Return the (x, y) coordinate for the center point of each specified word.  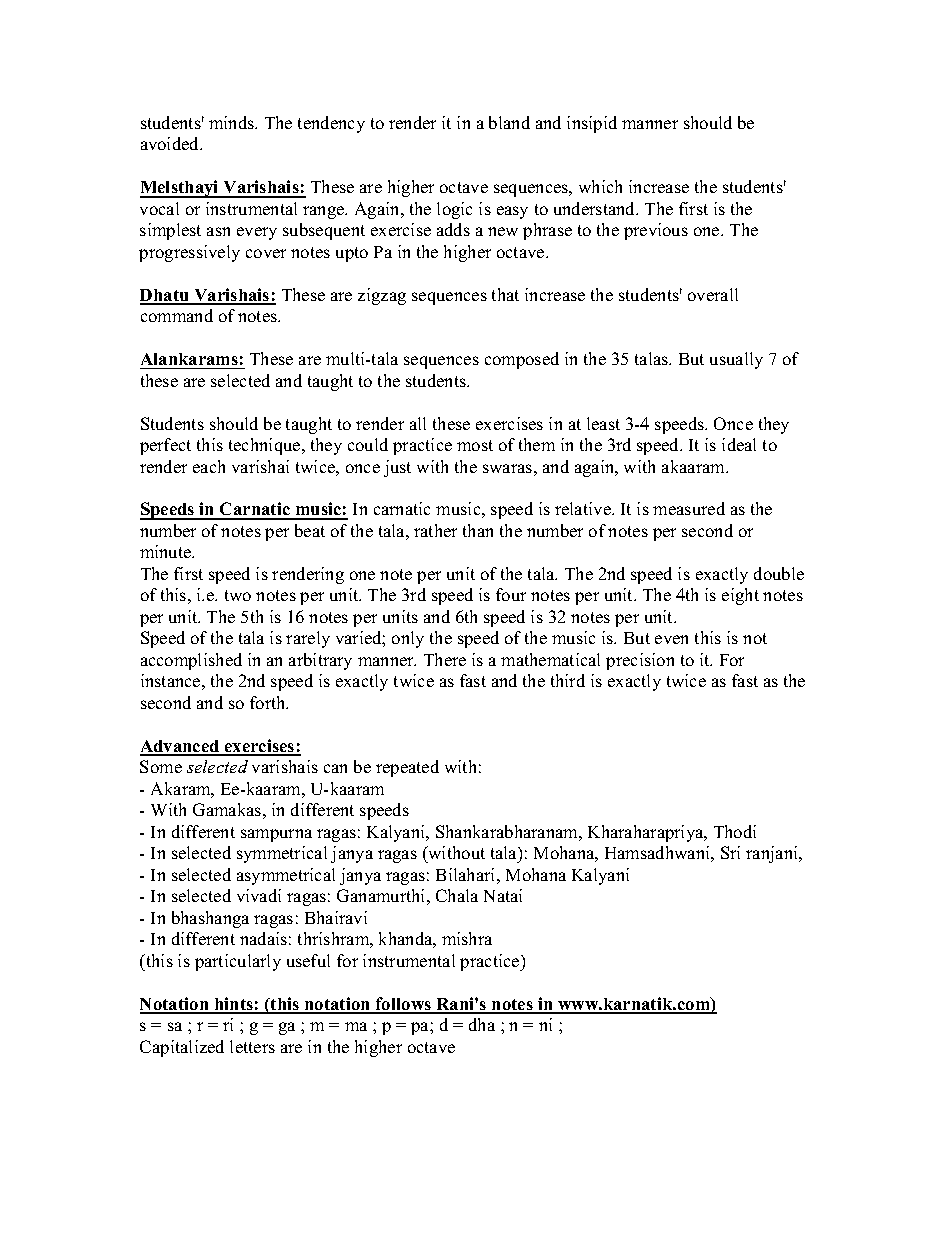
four (511, 594)
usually (736, 360)
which (600, 186)
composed (522, 360)
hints (233, 1005)
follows (404, 1005)
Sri (730, 852)
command (177, 315)
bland (509, 122)
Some (161, 766)
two (238, 595)
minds (233, 122)
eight (740, 596)
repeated (407, 768)
